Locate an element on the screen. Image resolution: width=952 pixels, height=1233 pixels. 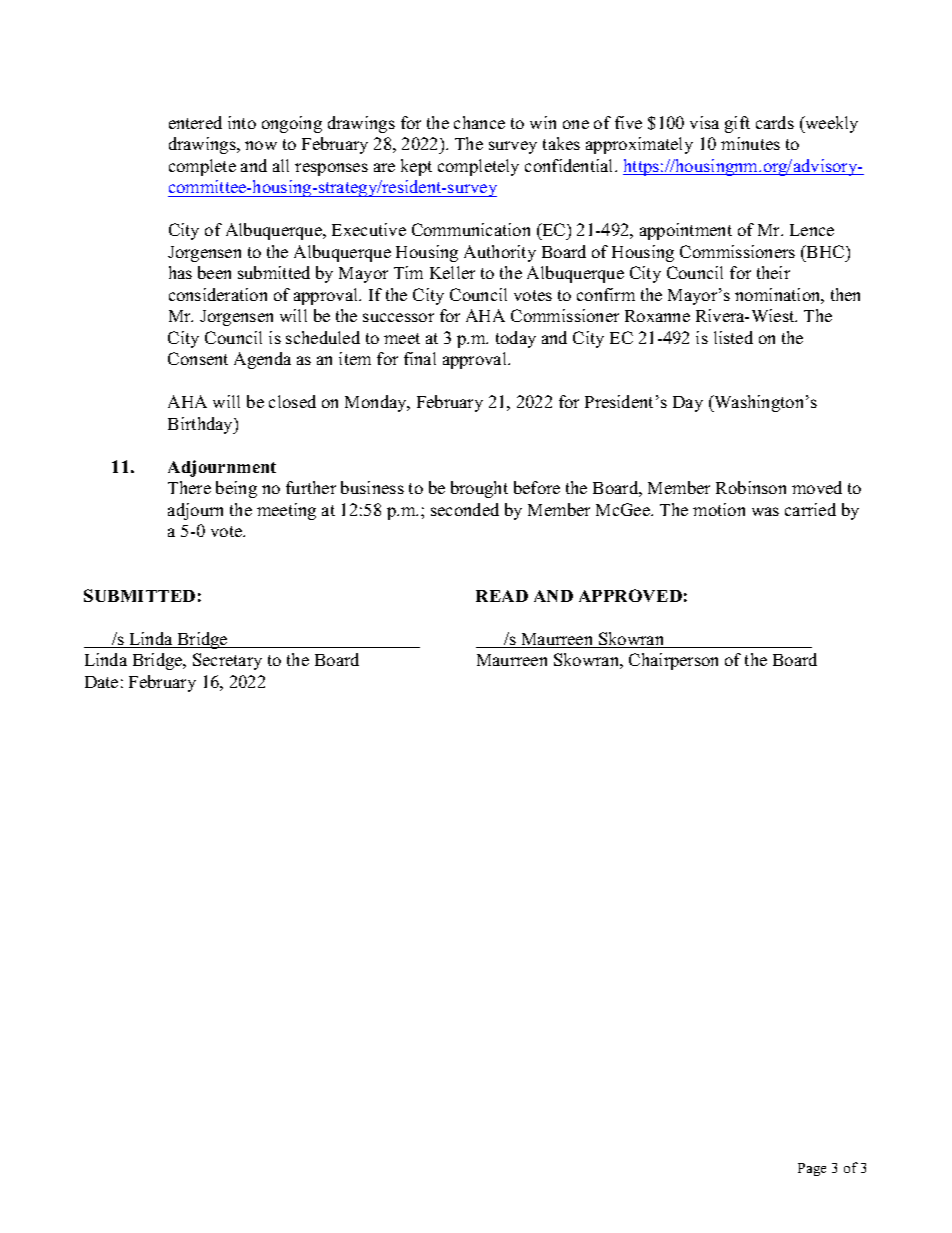
Chairperson is located at coordinates (673, 661).
